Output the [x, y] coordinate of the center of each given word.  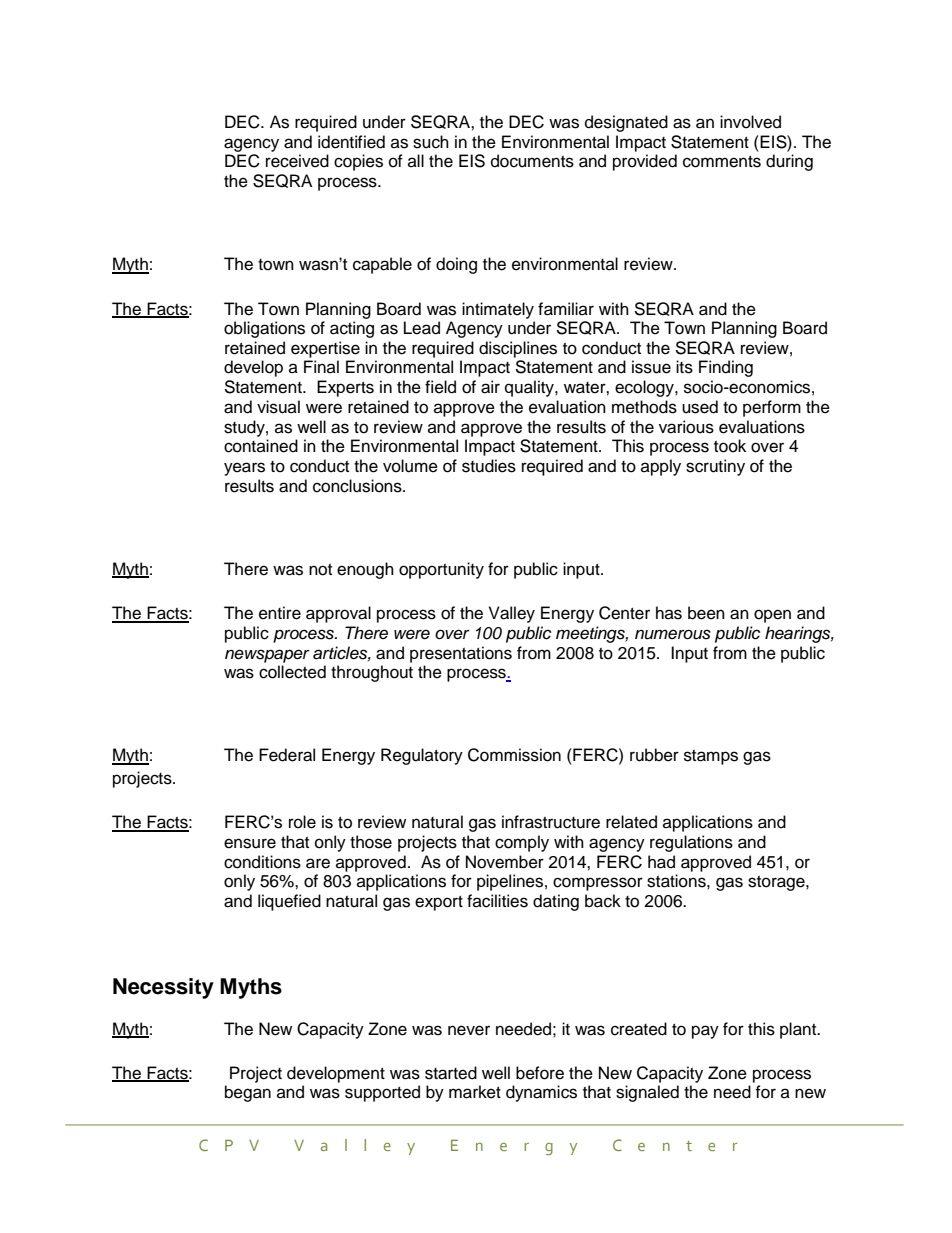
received [297, 161]
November [505, 862]
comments [722, 162]
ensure [250, 843]
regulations [691, 843]
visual [278, 407]
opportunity [441, 570]
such [431, 142]
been [706, 613]
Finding [726, 368]
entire [280, 613]
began [248, 1093]
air [490, 387]
